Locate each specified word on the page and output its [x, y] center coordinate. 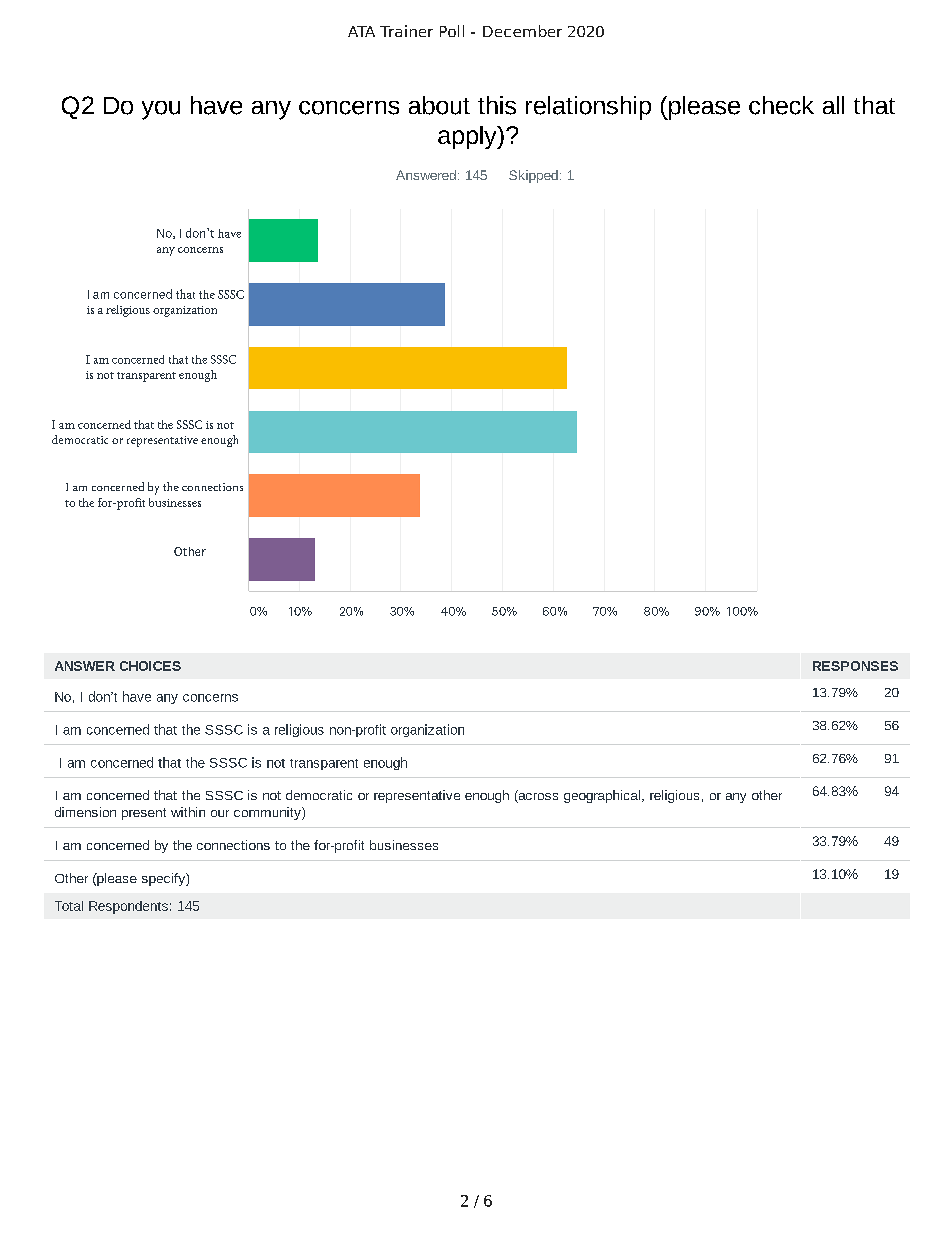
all [833, 105]
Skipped [533, 176]
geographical [602, 796]
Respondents [128, 907]
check [781, 105]
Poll [452, 31]
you [161, 110]
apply [468, 137]
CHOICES [150, 666]
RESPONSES [855, 666]
